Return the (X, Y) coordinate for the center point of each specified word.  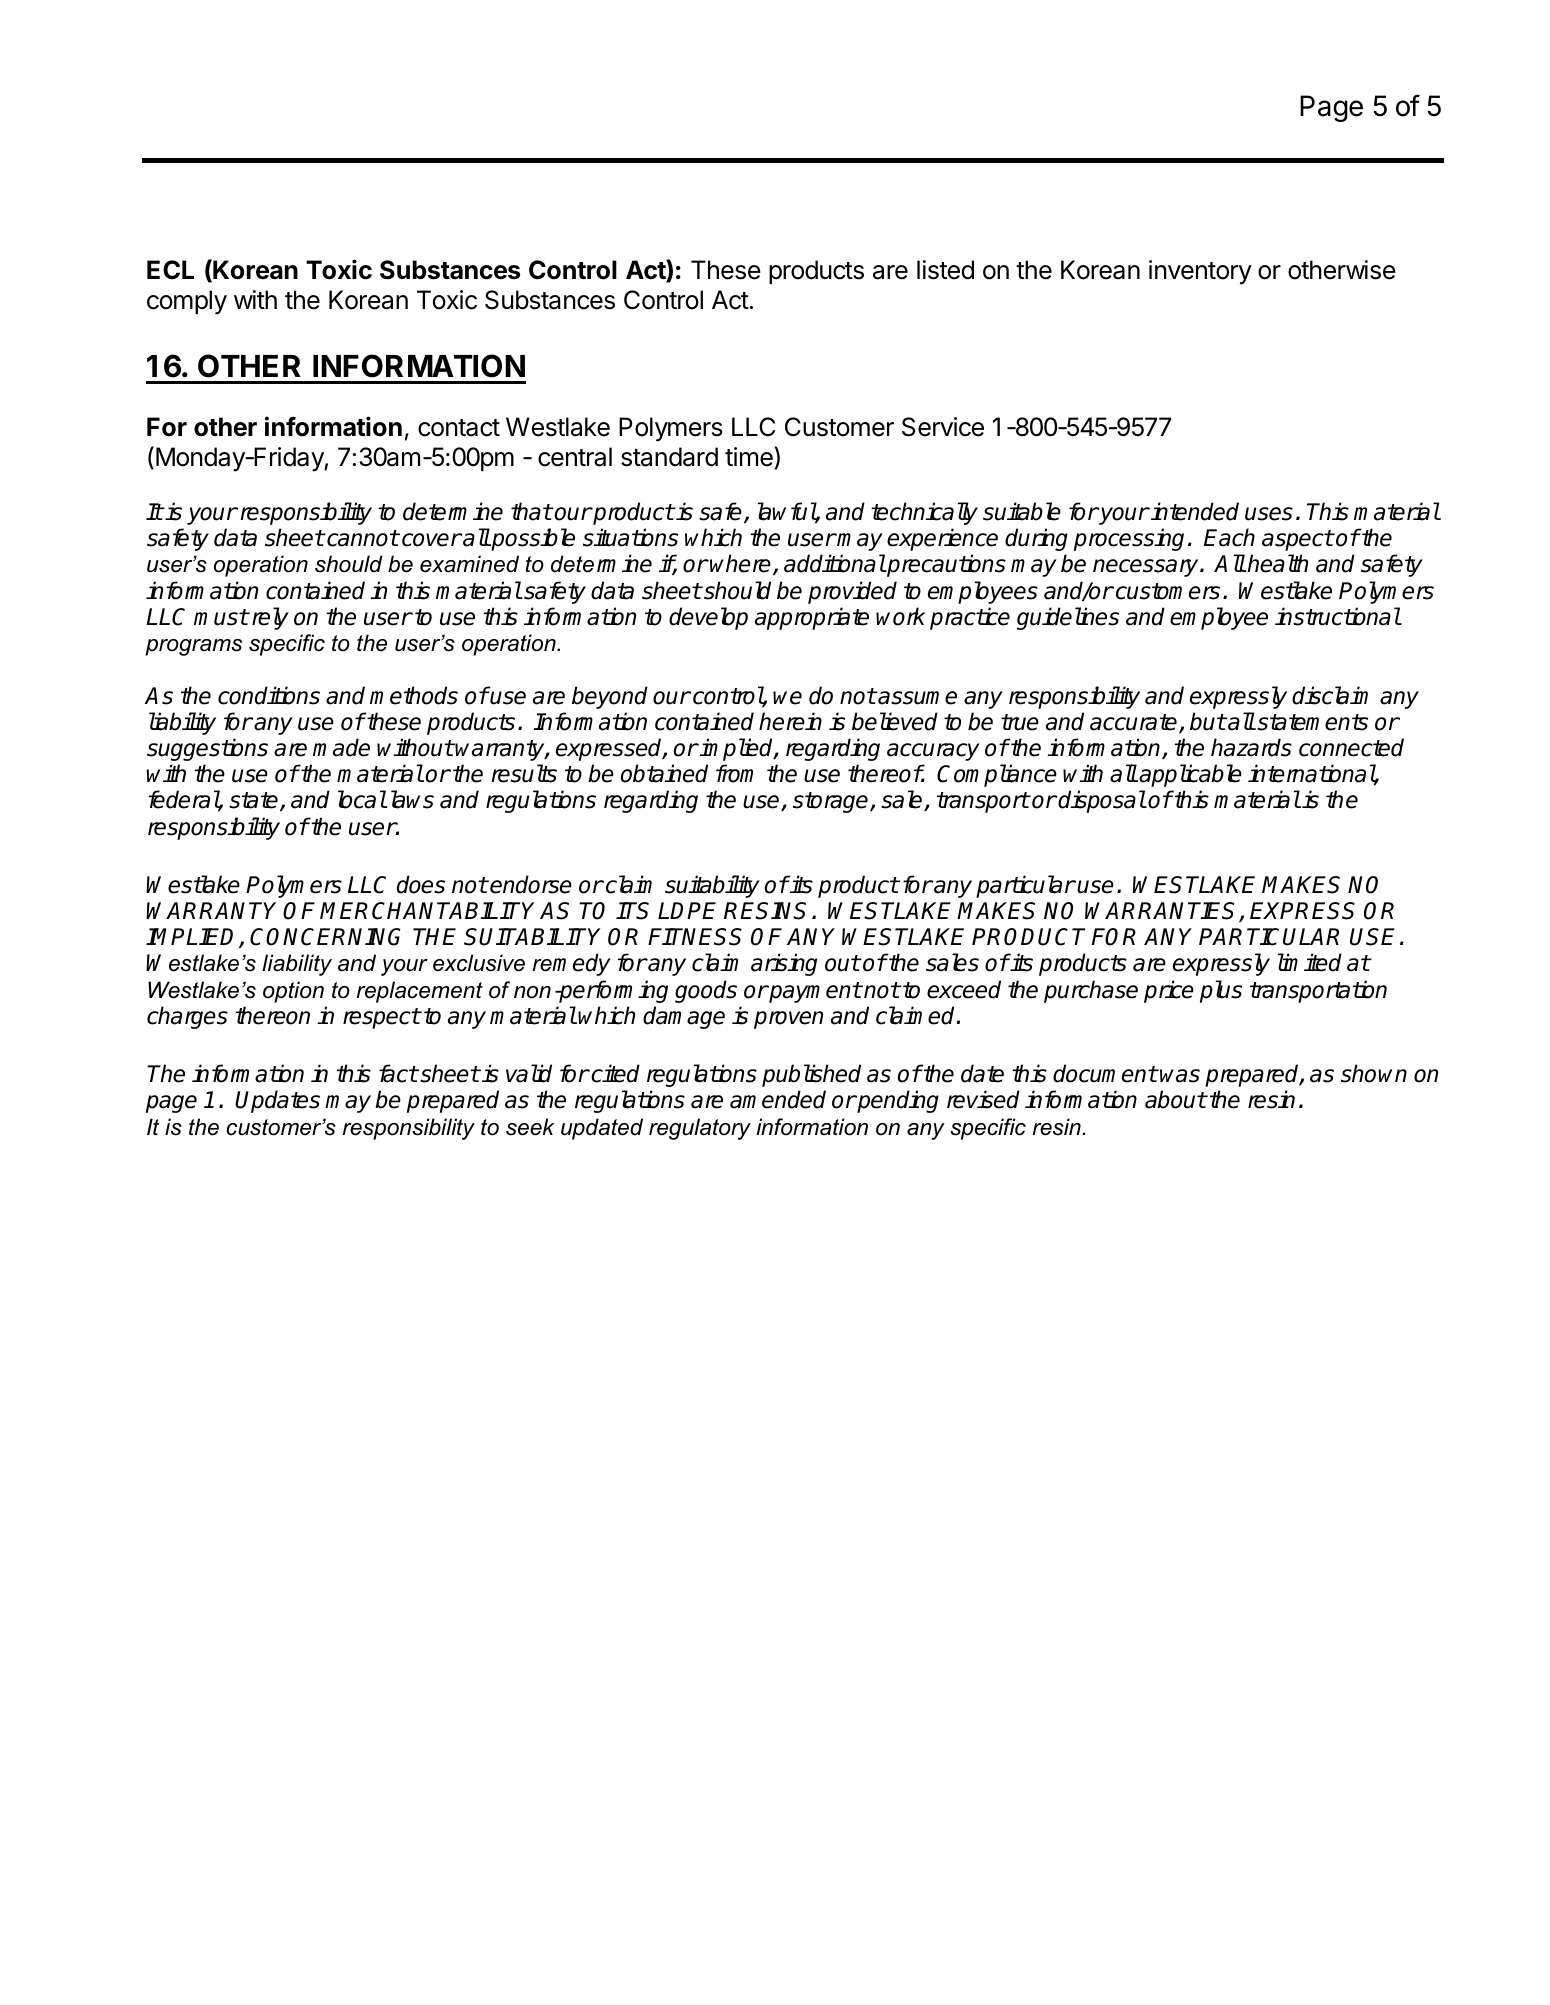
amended (778, 1099)
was (1180, 1076)
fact (398, 1073)
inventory (1200, 272)
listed (945, 270)
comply (187, 302)
